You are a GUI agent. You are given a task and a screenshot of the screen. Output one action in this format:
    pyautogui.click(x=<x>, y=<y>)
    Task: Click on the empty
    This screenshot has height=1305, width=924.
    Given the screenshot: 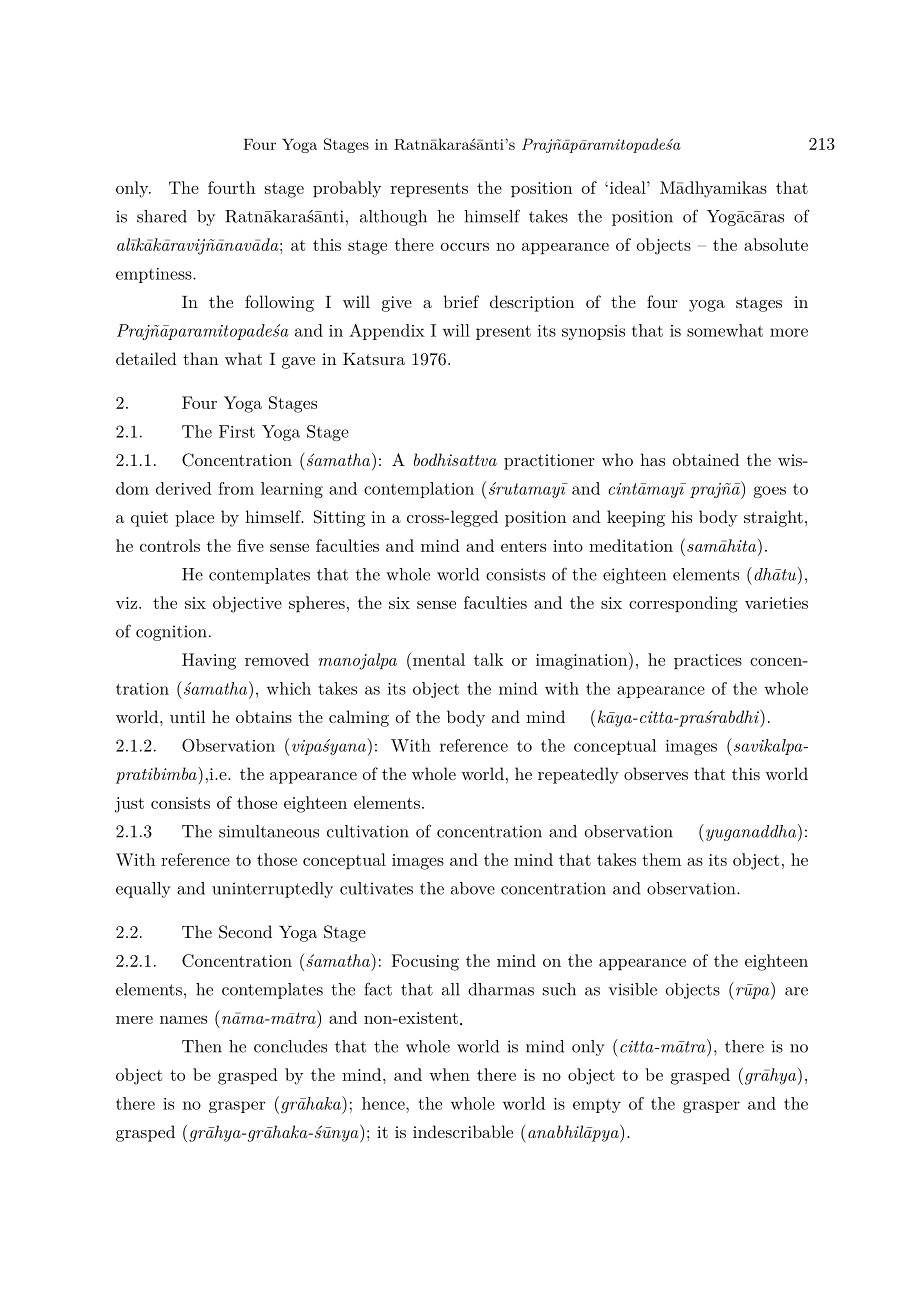 What is the action you would take?
    pyautogui.click(x=597, y=1106)
